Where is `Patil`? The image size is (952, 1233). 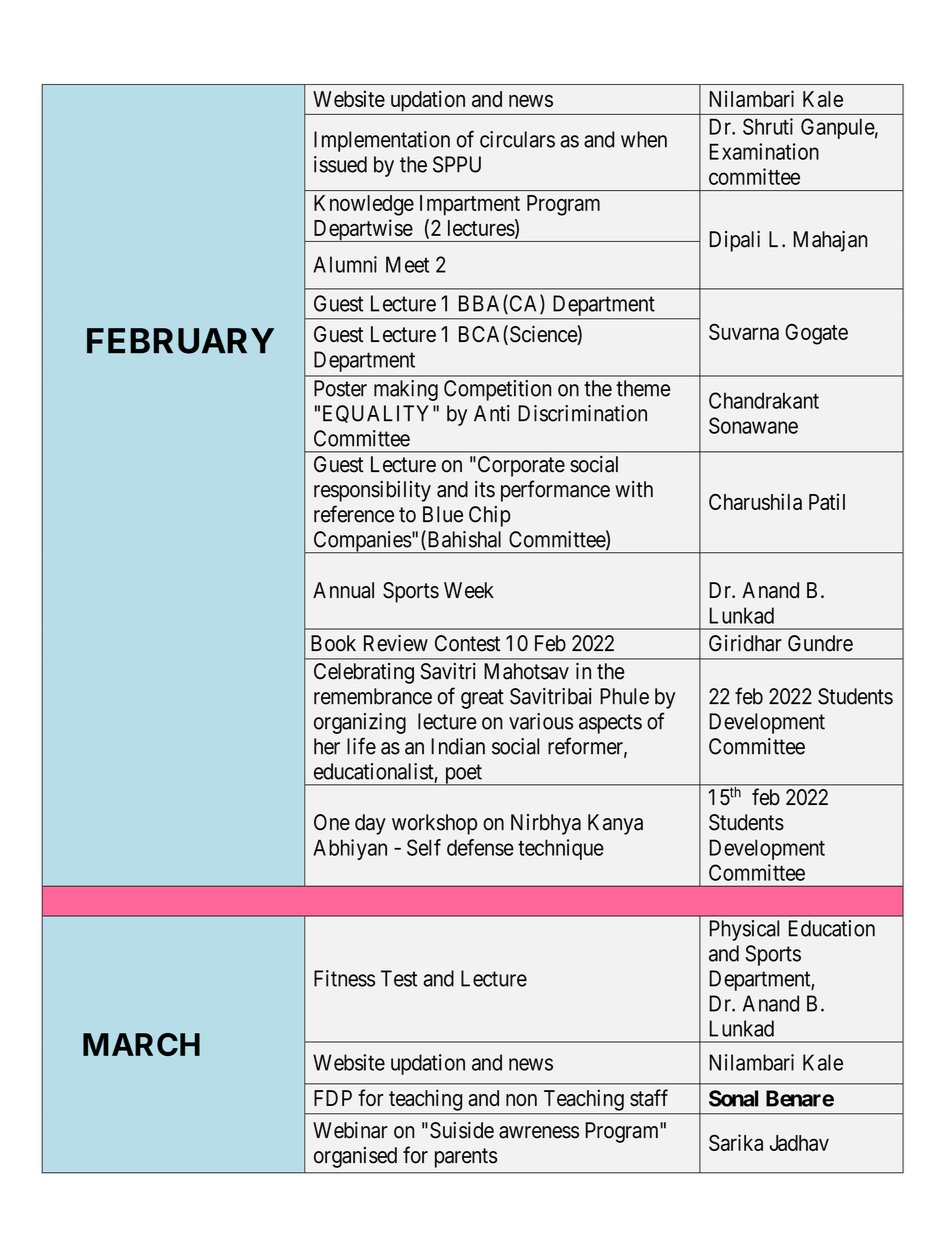
Patil is located at coordinates (827, 501).
